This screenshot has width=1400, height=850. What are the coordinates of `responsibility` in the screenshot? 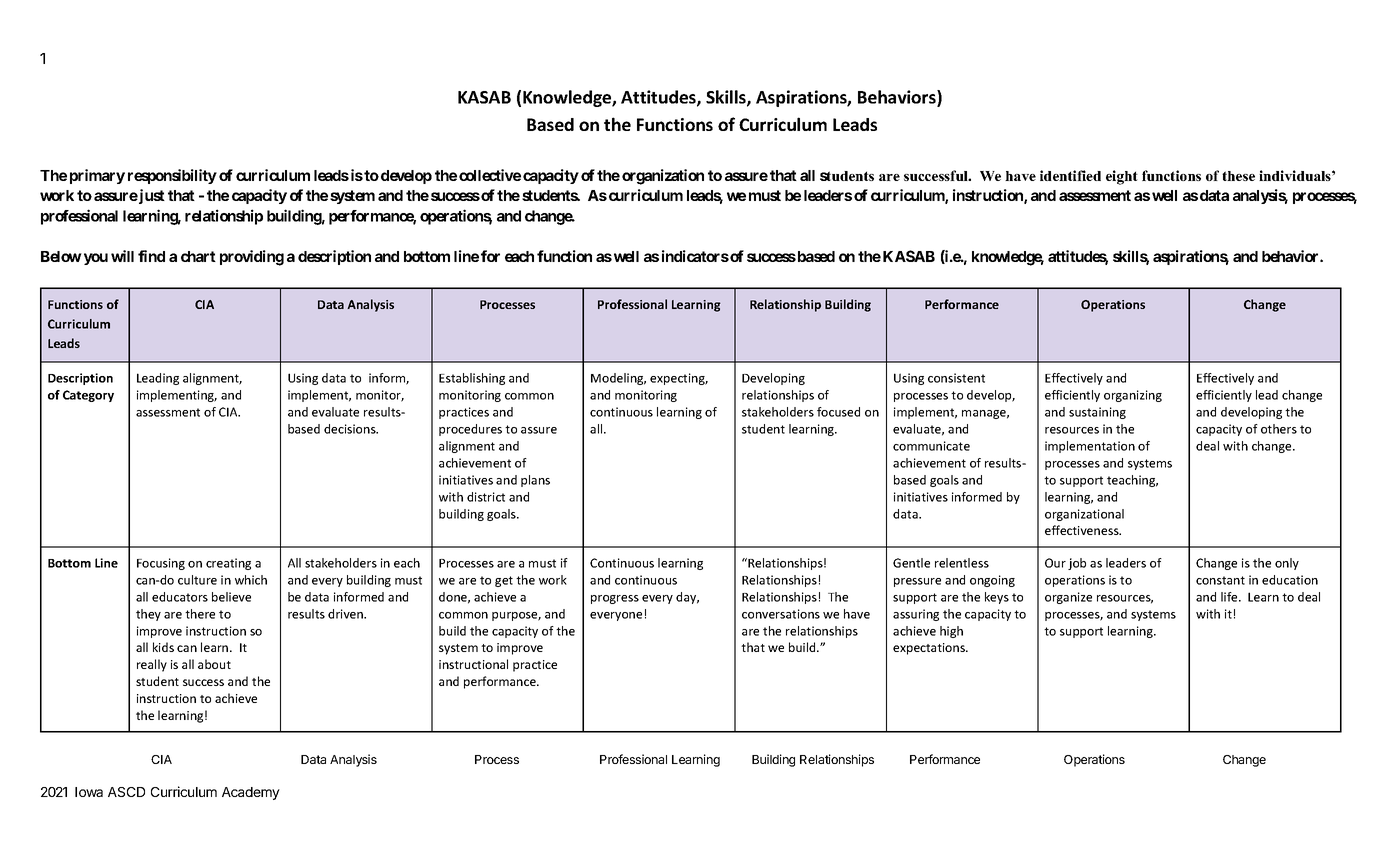 It's located at (172, 176).
